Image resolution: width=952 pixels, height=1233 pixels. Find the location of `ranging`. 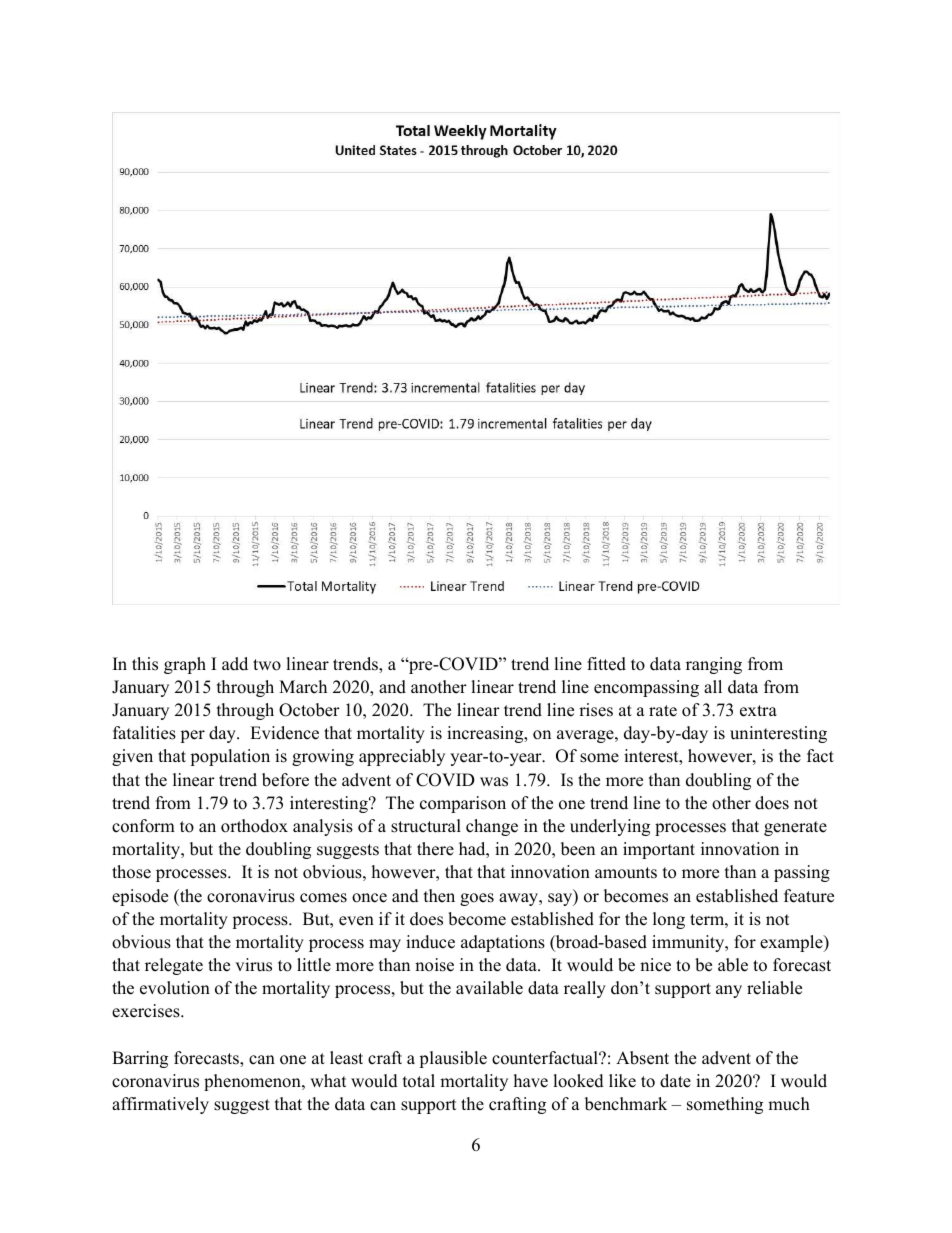

ranging is located at coordinates (714, 665).
